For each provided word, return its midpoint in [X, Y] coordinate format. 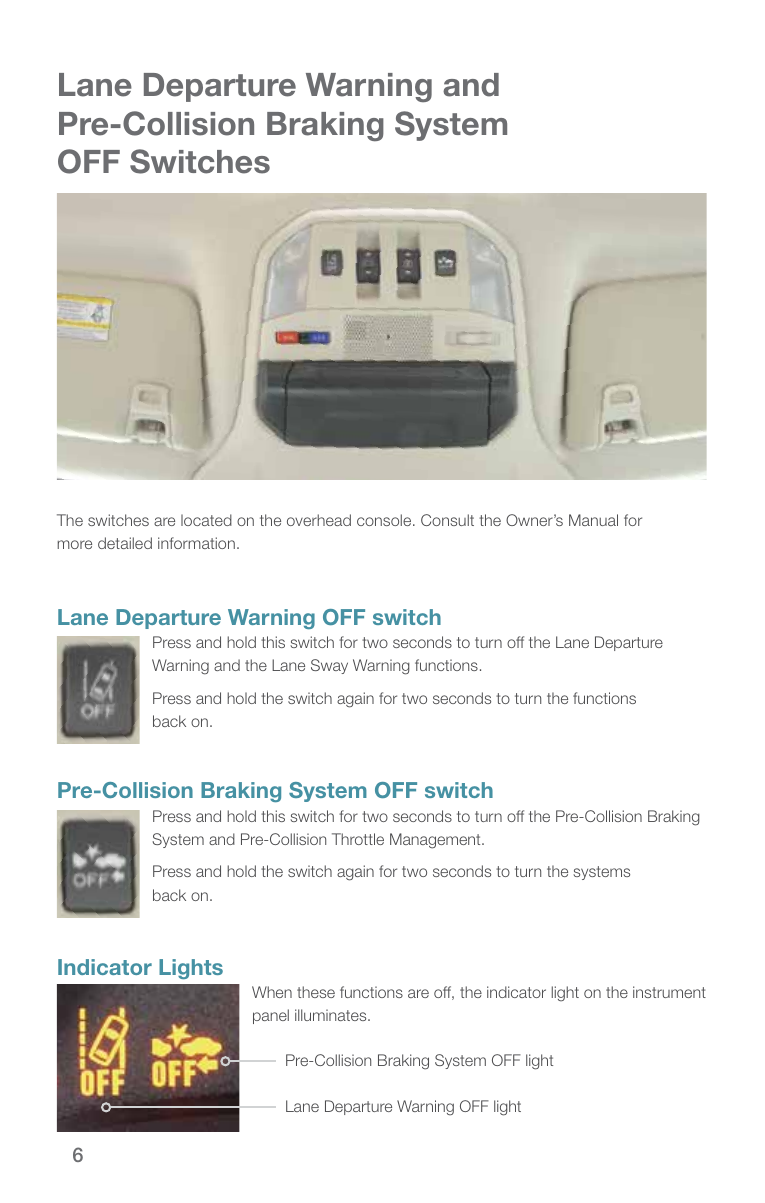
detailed [125, 543]
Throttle [358, 839]
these [316, 992]
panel [271, 1016]
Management [436, 841]
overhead [319, 520]
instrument [669, 992]
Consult [447, 520]
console [385, 520]
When [272, 992]
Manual [593, 520]
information [196, 543]
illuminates [332, 1015]
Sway [329, 666]
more [74, 544]
